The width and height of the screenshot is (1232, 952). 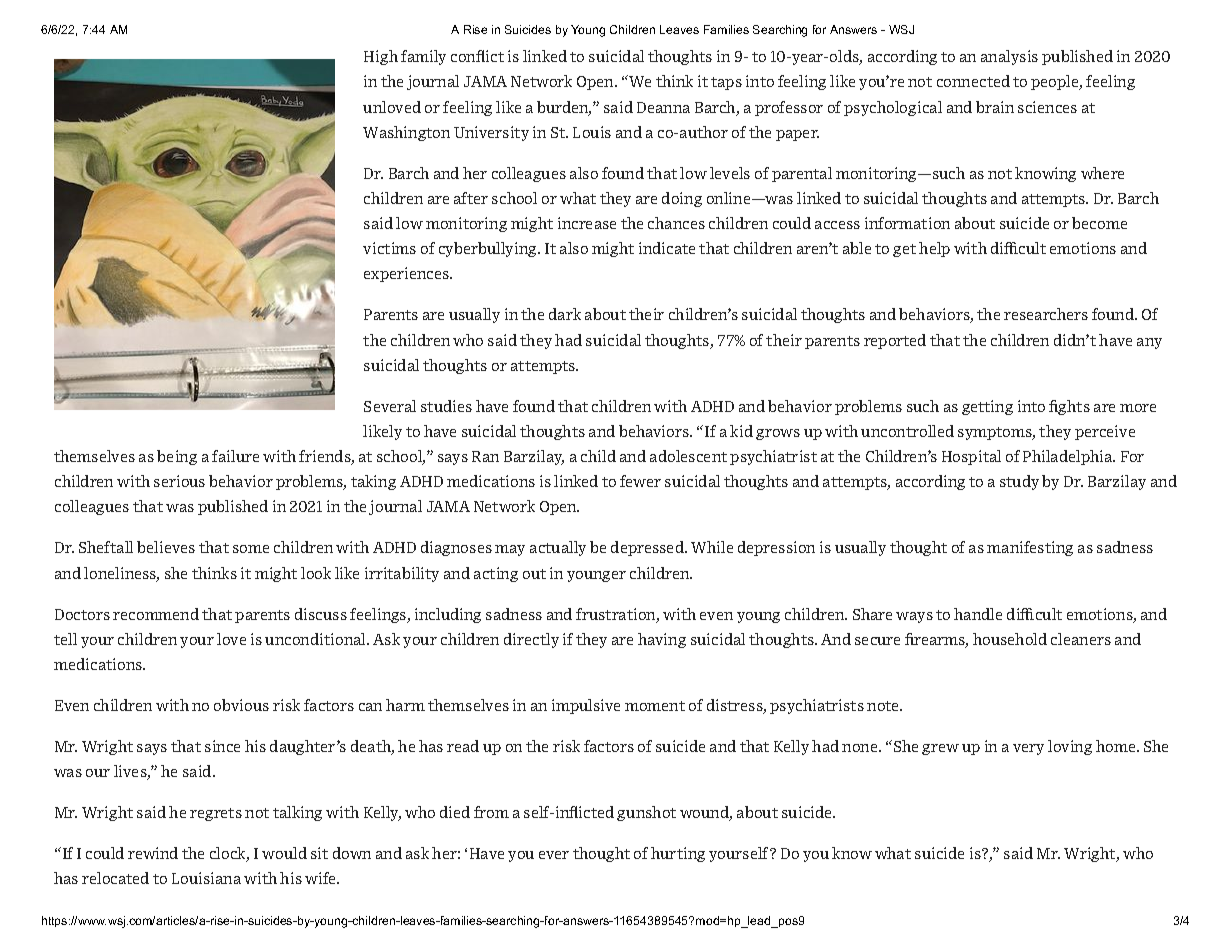 I want to click on Deanna, so click(x=663, y=107).
